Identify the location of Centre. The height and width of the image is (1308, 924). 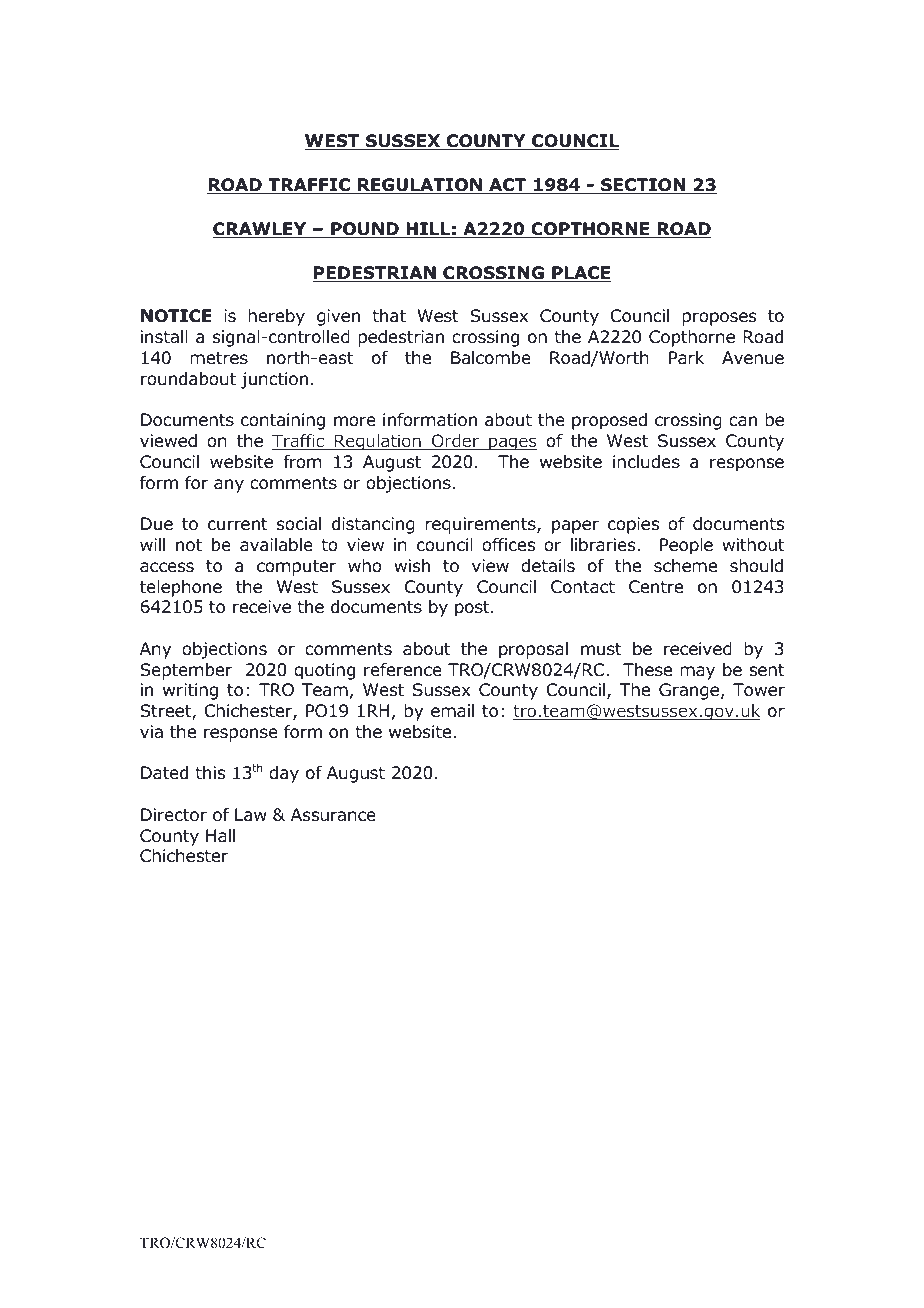
(656, 587).
